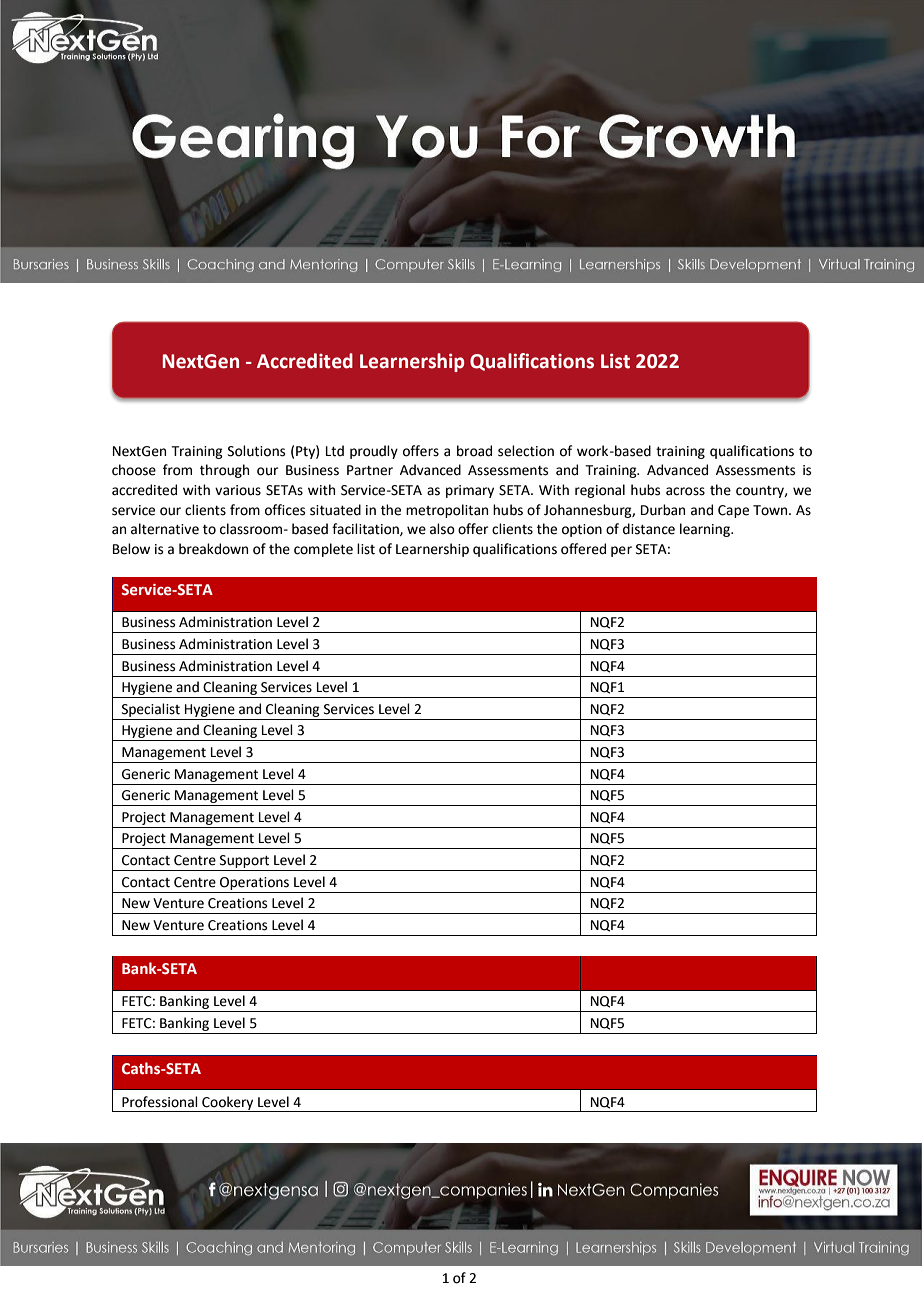 The height and width of the page is (1307, 924). Describe the element at coordinates (254, 883) in the page. I see `Operations` at that location.
